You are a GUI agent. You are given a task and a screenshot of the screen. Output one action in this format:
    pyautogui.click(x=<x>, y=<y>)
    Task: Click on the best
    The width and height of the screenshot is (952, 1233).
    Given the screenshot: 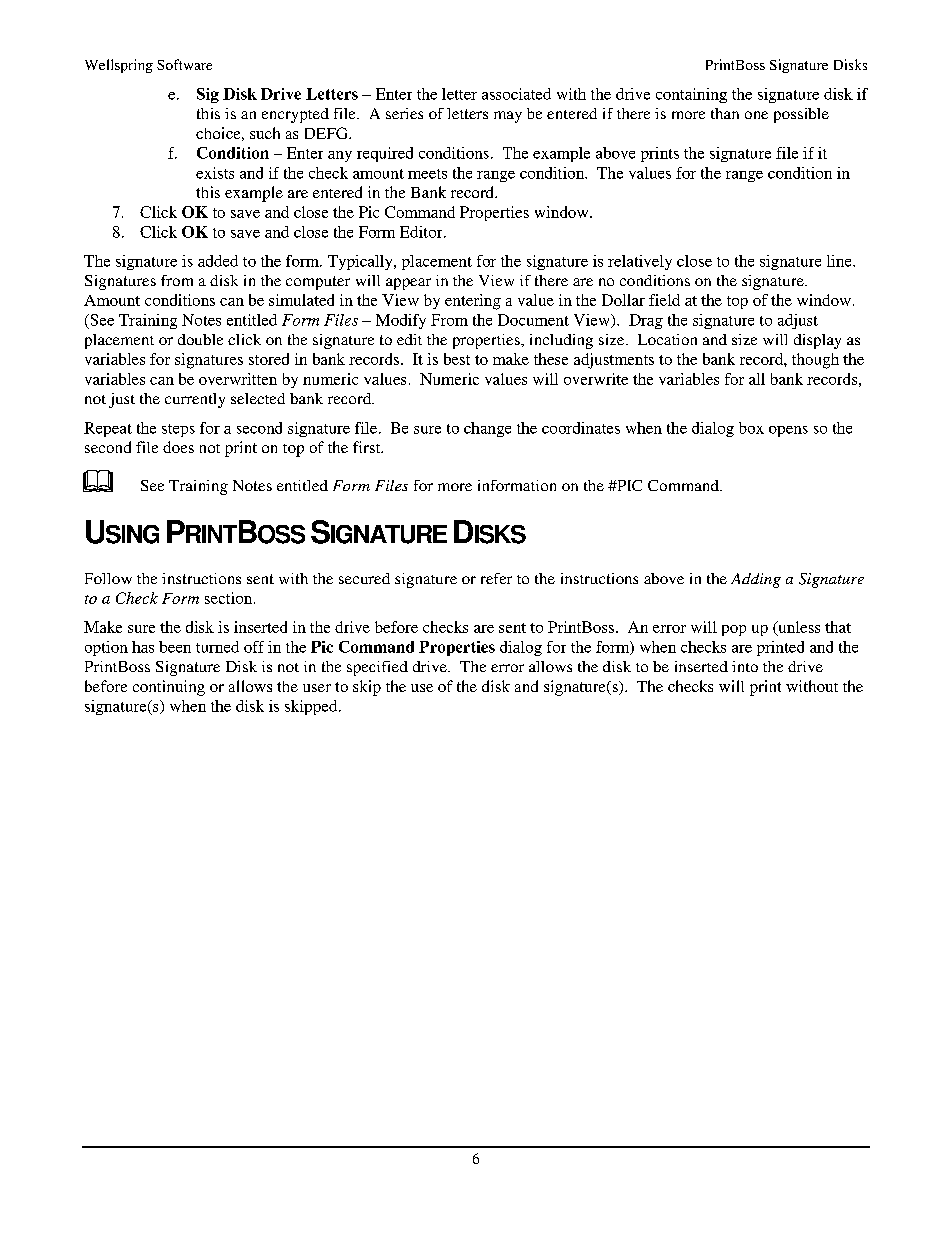 What is the action you would take?
    pyautogui.click(x=457, y=359)
